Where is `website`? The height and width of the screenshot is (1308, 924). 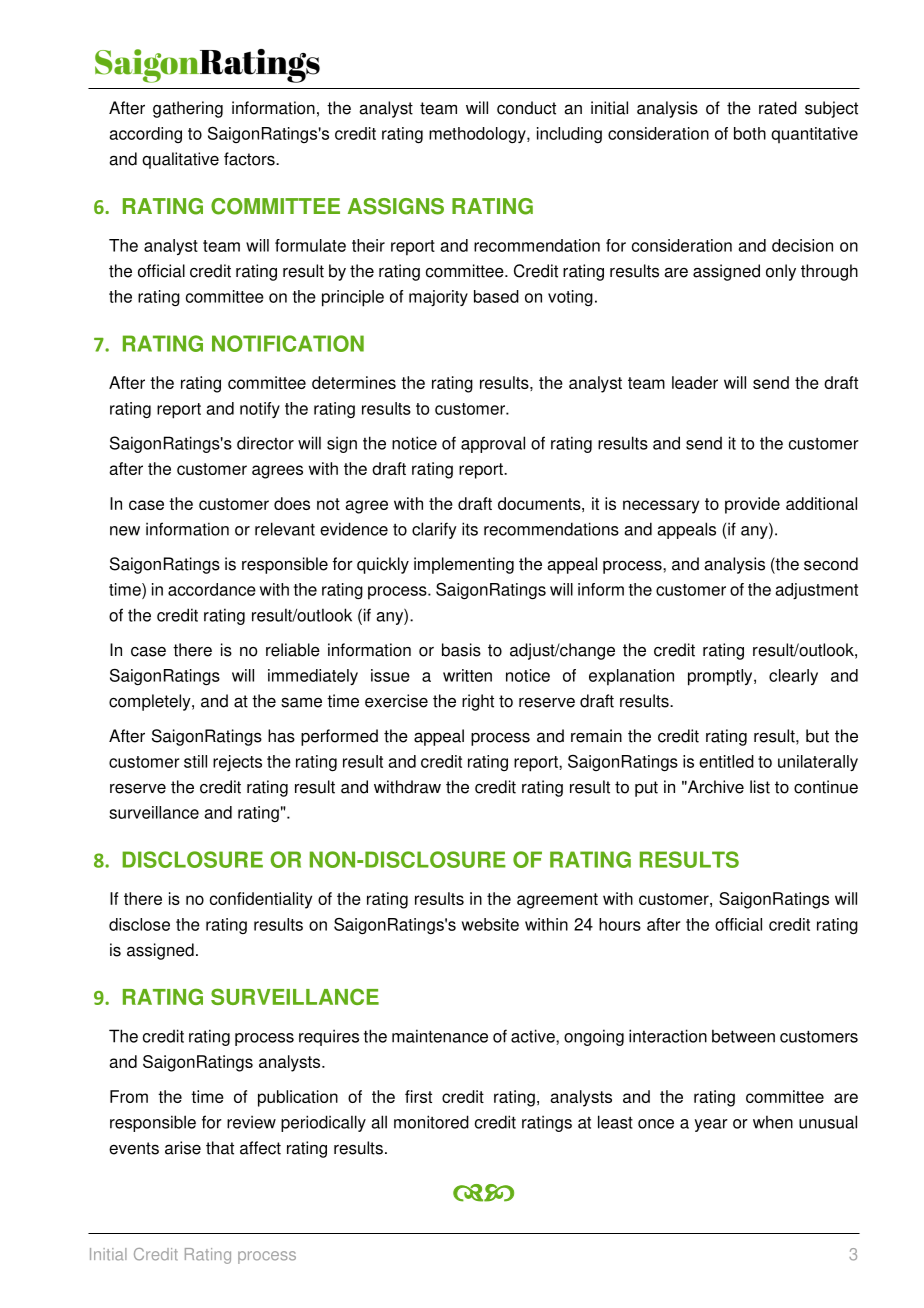 website is located at coordinates (490, 924).
